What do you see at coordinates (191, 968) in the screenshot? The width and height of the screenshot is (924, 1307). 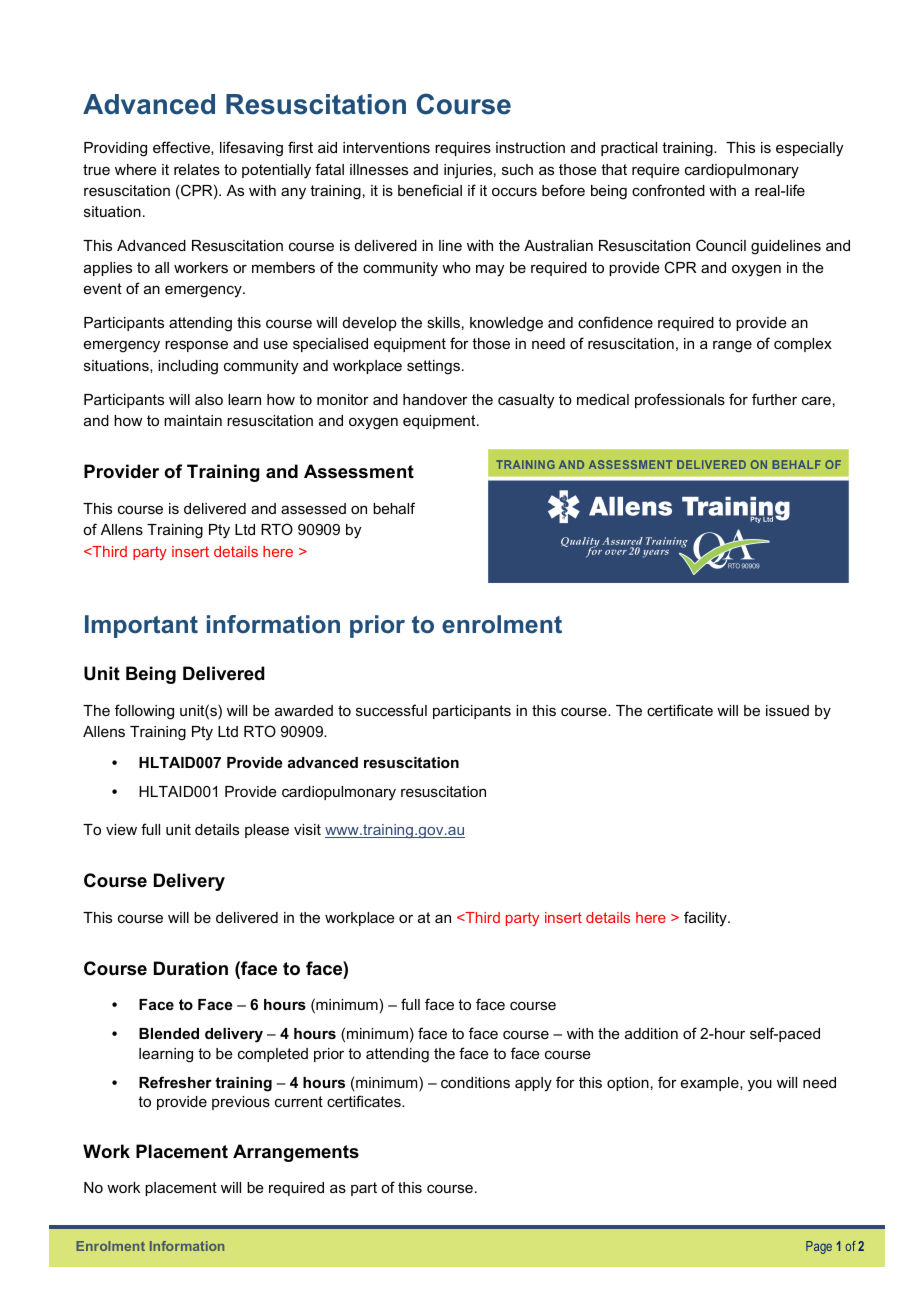 I see `Duration` at bounding box center [191, 968].
